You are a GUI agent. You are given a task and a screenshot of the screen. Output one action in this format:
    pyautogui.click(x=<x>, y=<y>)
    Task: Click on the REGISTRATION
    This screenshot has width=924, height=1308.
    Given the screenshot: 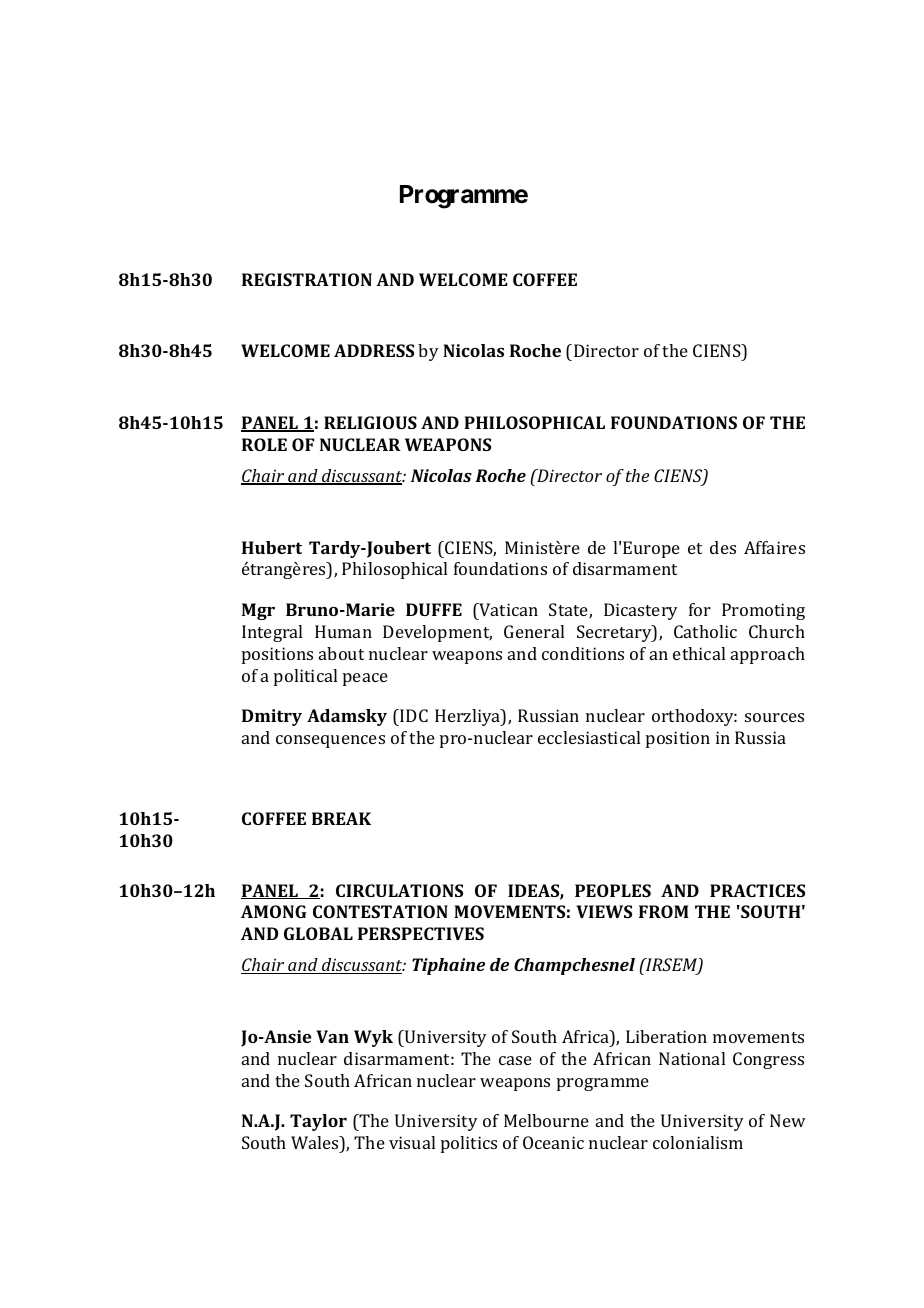 What is the action you would take?
    pyautogui.click(x=307, y=279)
